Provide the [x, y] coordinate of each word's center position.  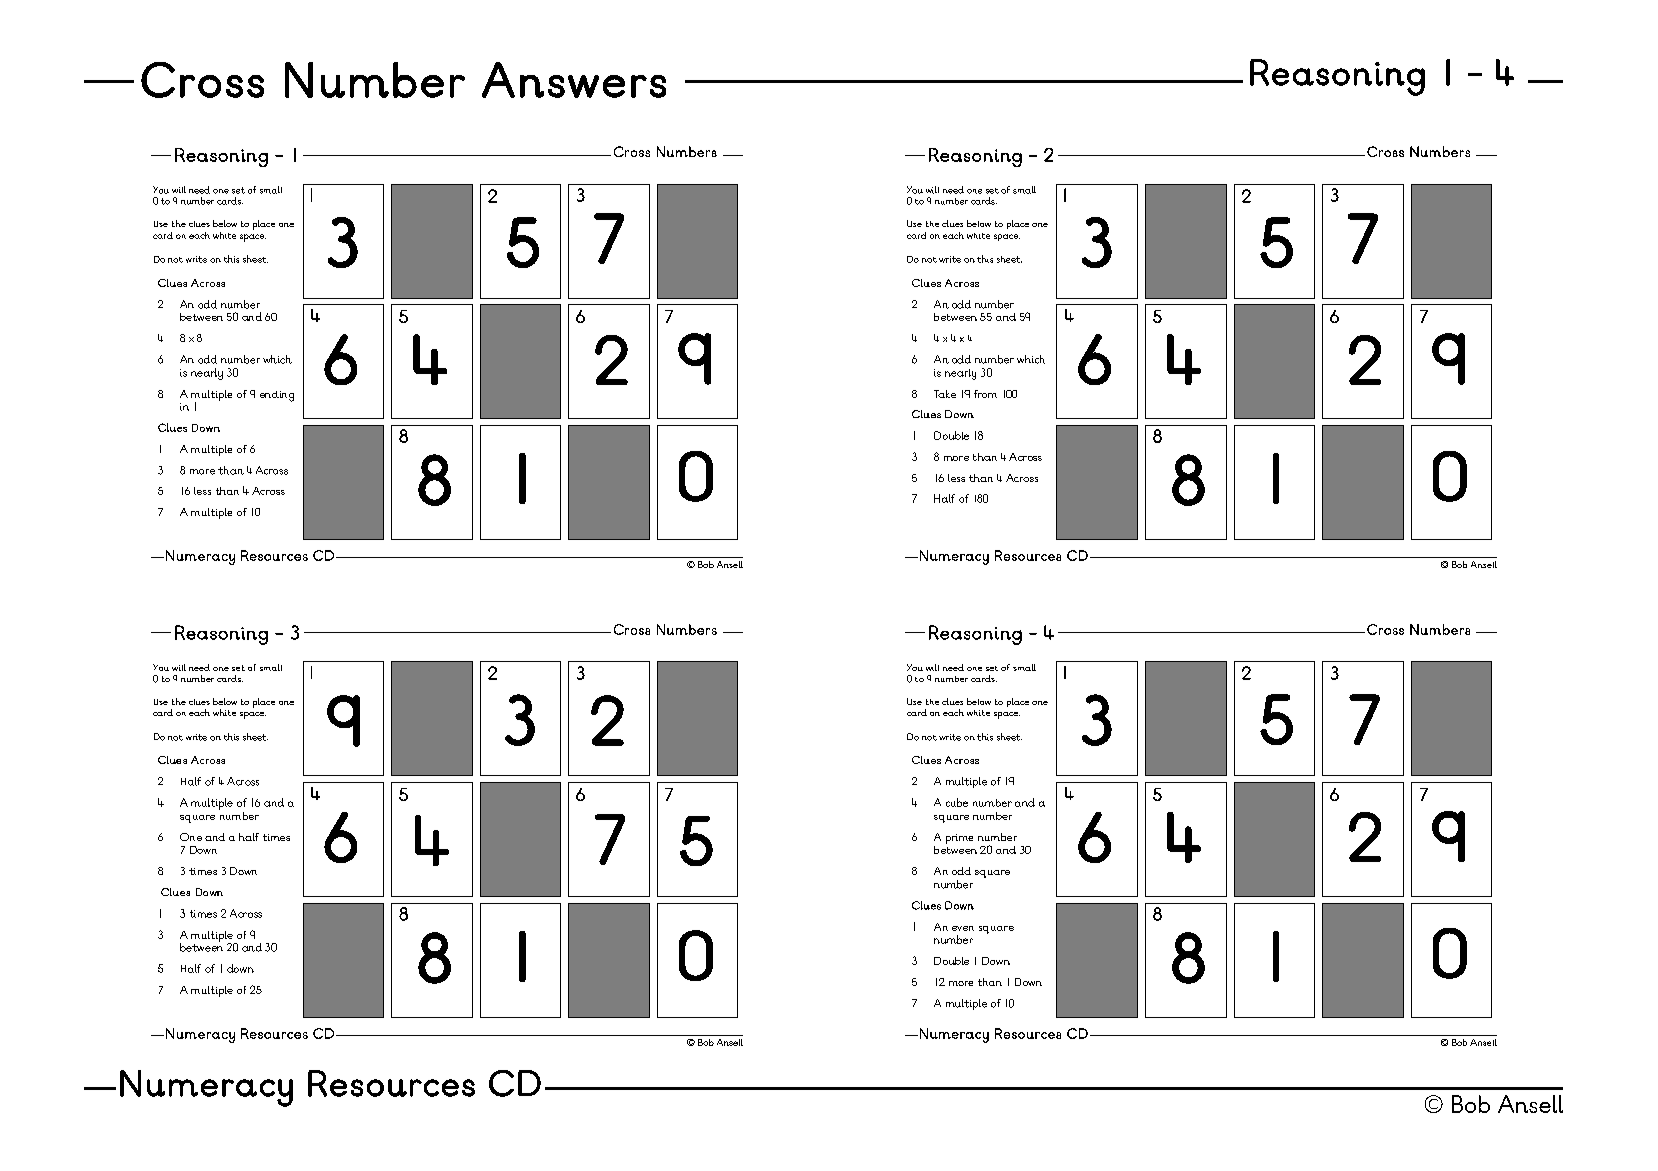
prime [959, 839]
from [985, 394]
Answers [574, 80]
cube [957, 802]
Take [945, 394]
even [963, 928]
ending [277, 396]
